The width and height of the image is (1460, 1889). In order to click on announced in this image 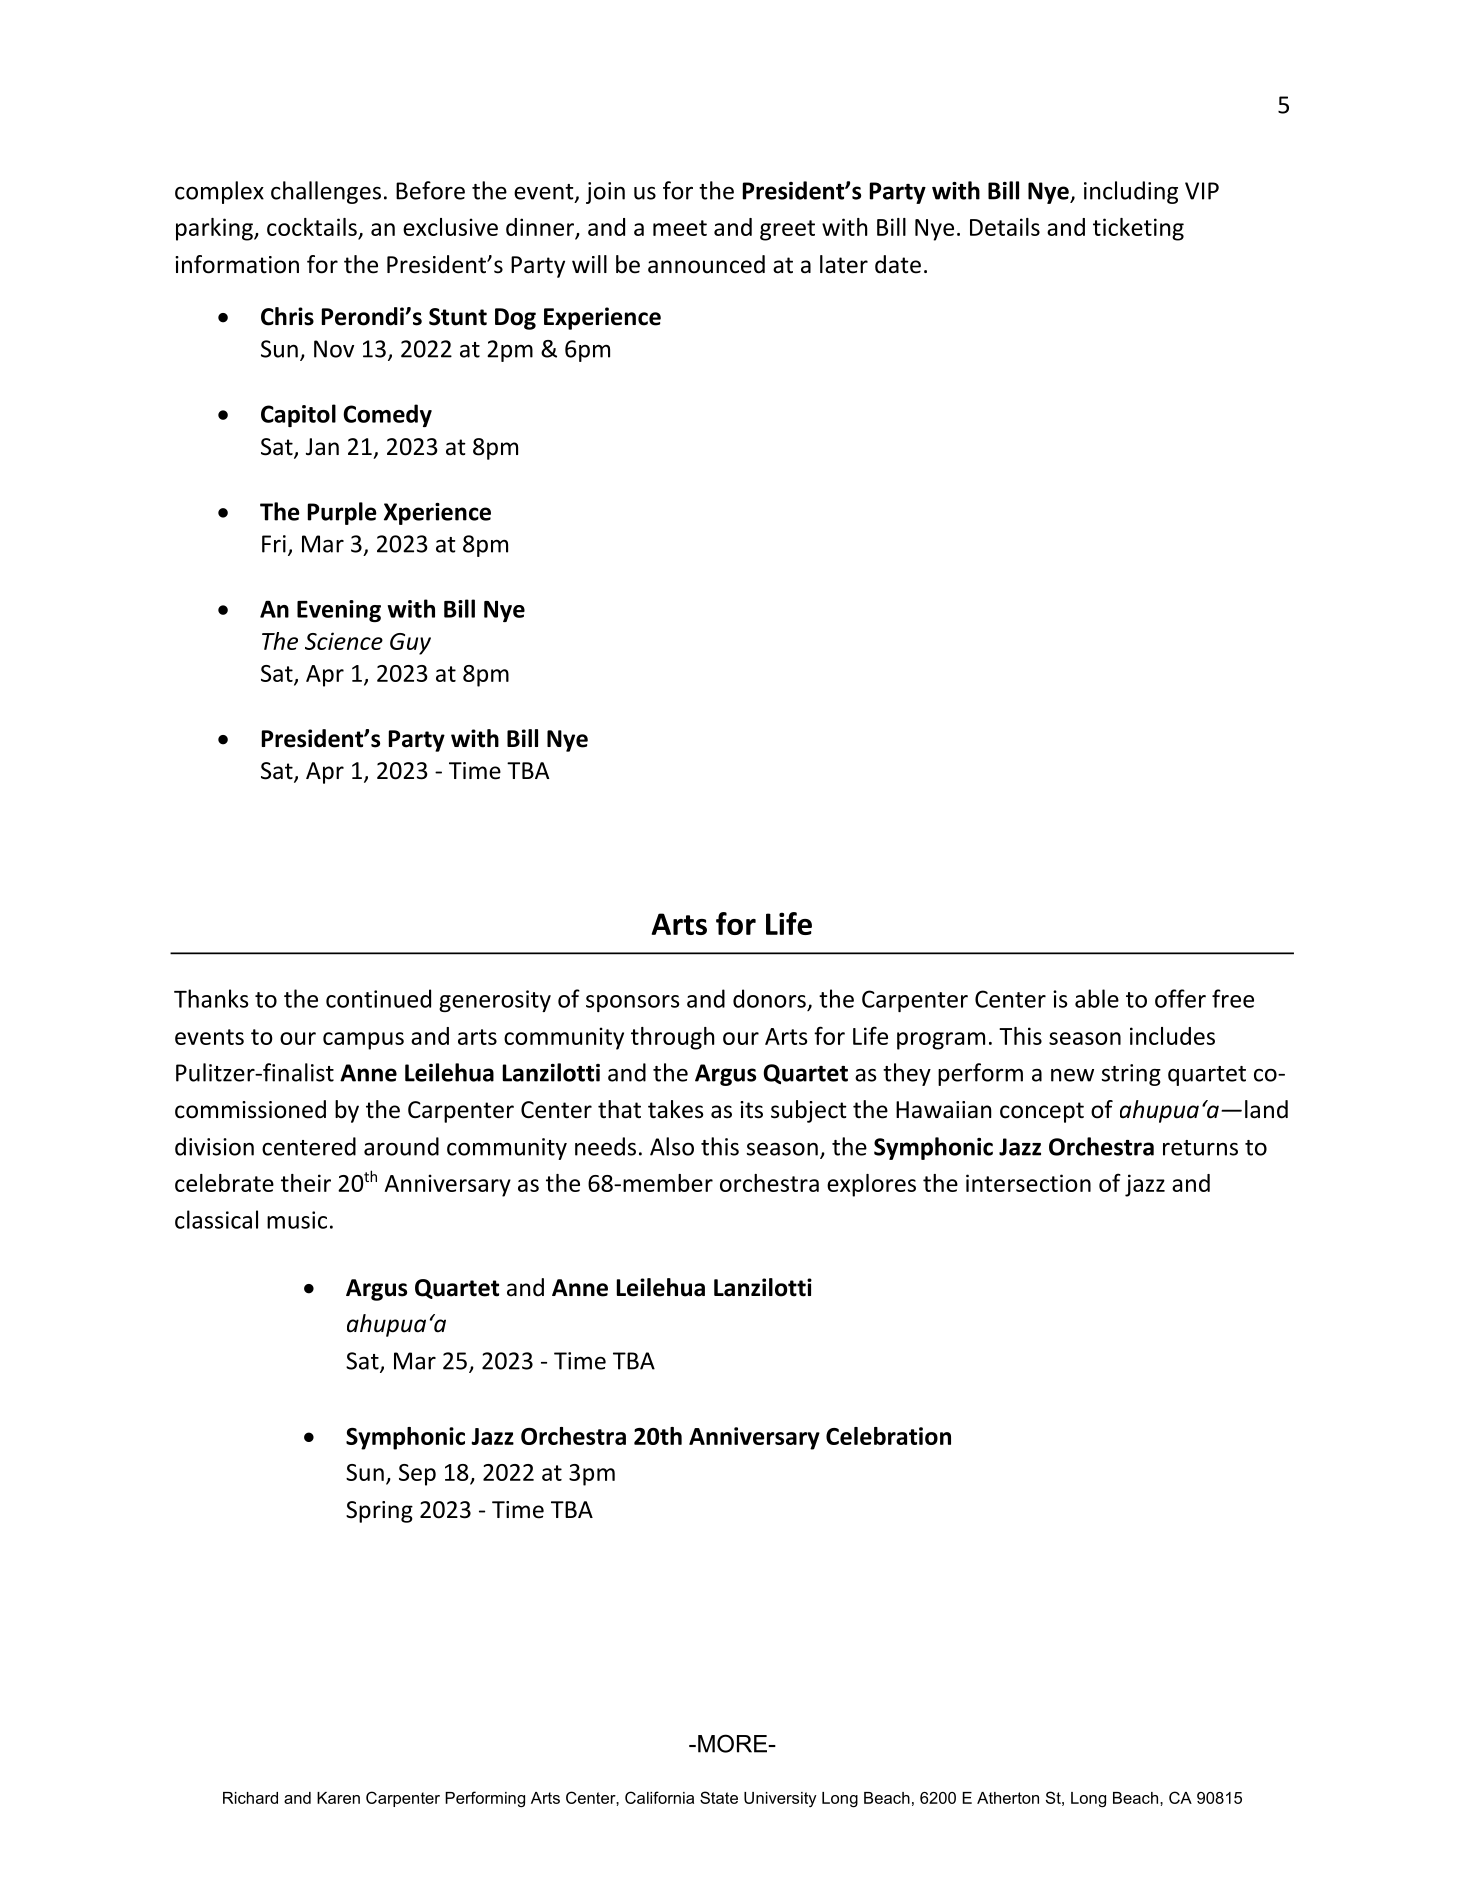, I will do `click(706, 264)`.
